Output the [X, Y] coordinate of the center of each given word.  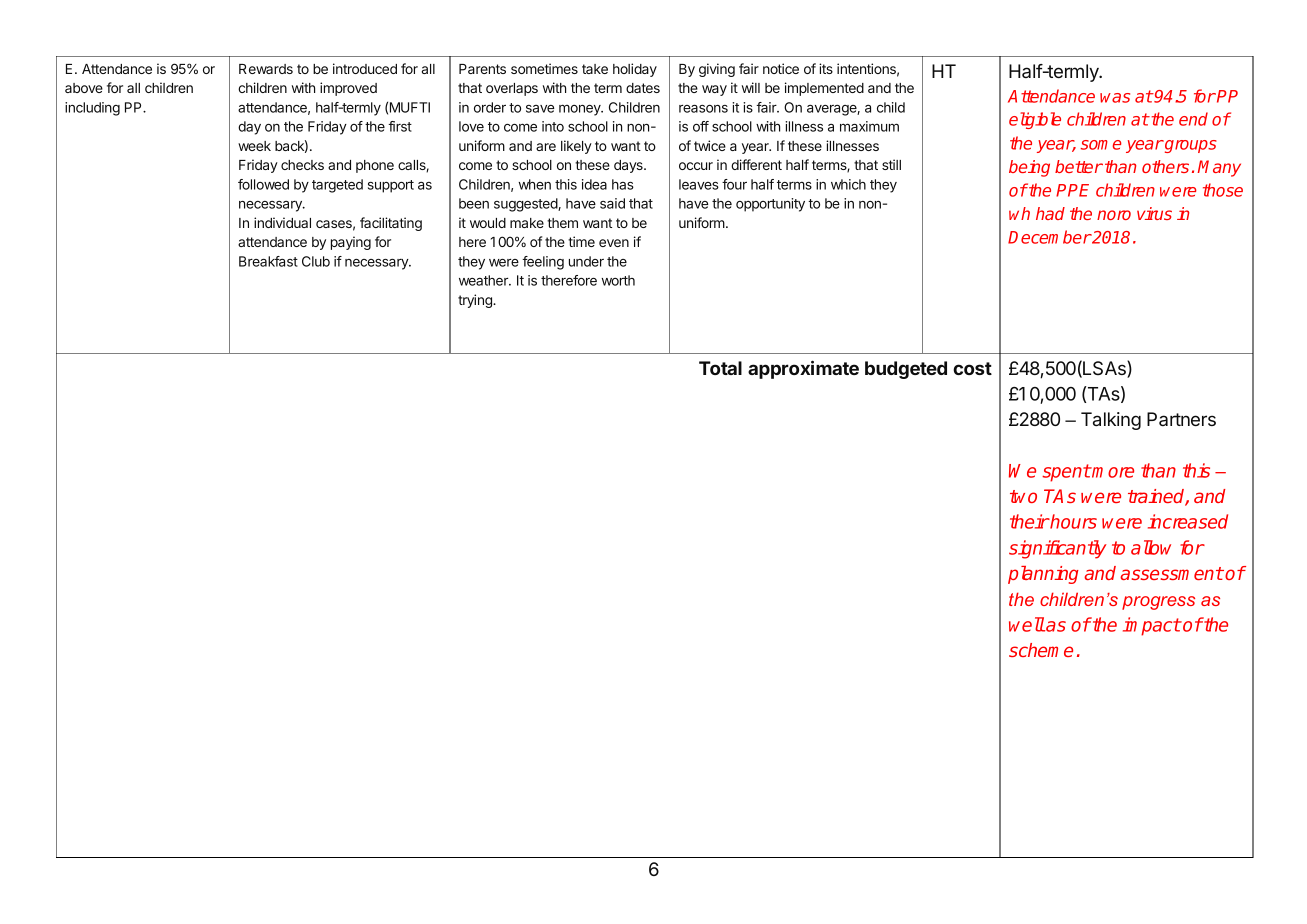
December [1049, 237]
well [1027, 624]
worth [618, 280]
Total [720, 368]
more [1112, 472]
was [1115, 98]
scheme [1041, 650]
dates [643, 88]
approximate [803, 369]
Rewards [266, 69]
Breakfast [268, 261]
